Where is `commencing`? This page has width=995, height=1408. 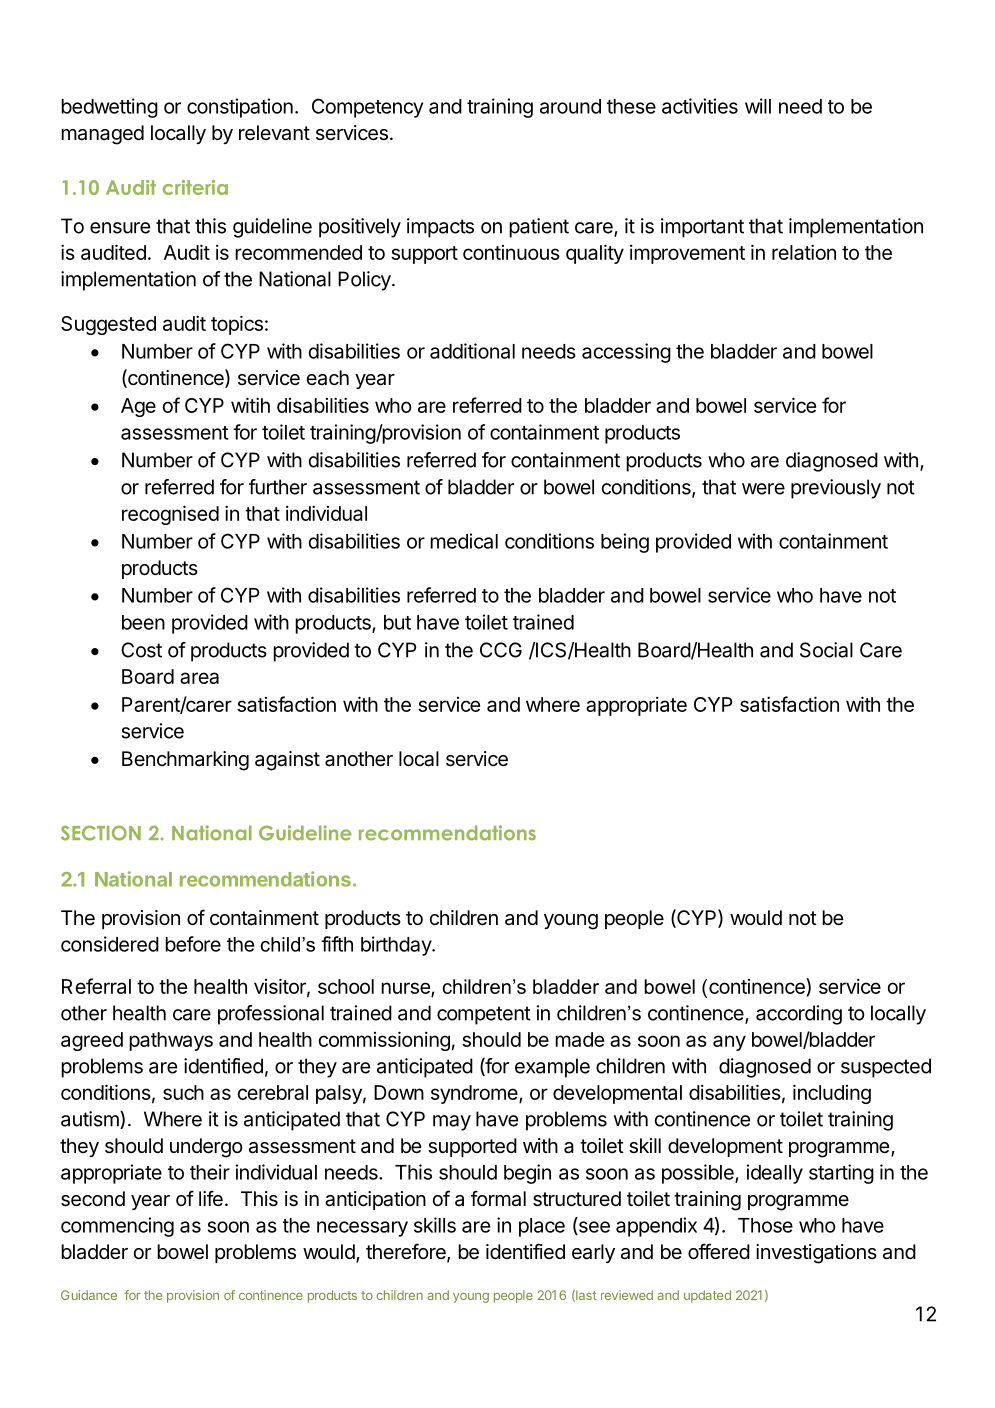 commencing is located at coordinates (117, 1227).
